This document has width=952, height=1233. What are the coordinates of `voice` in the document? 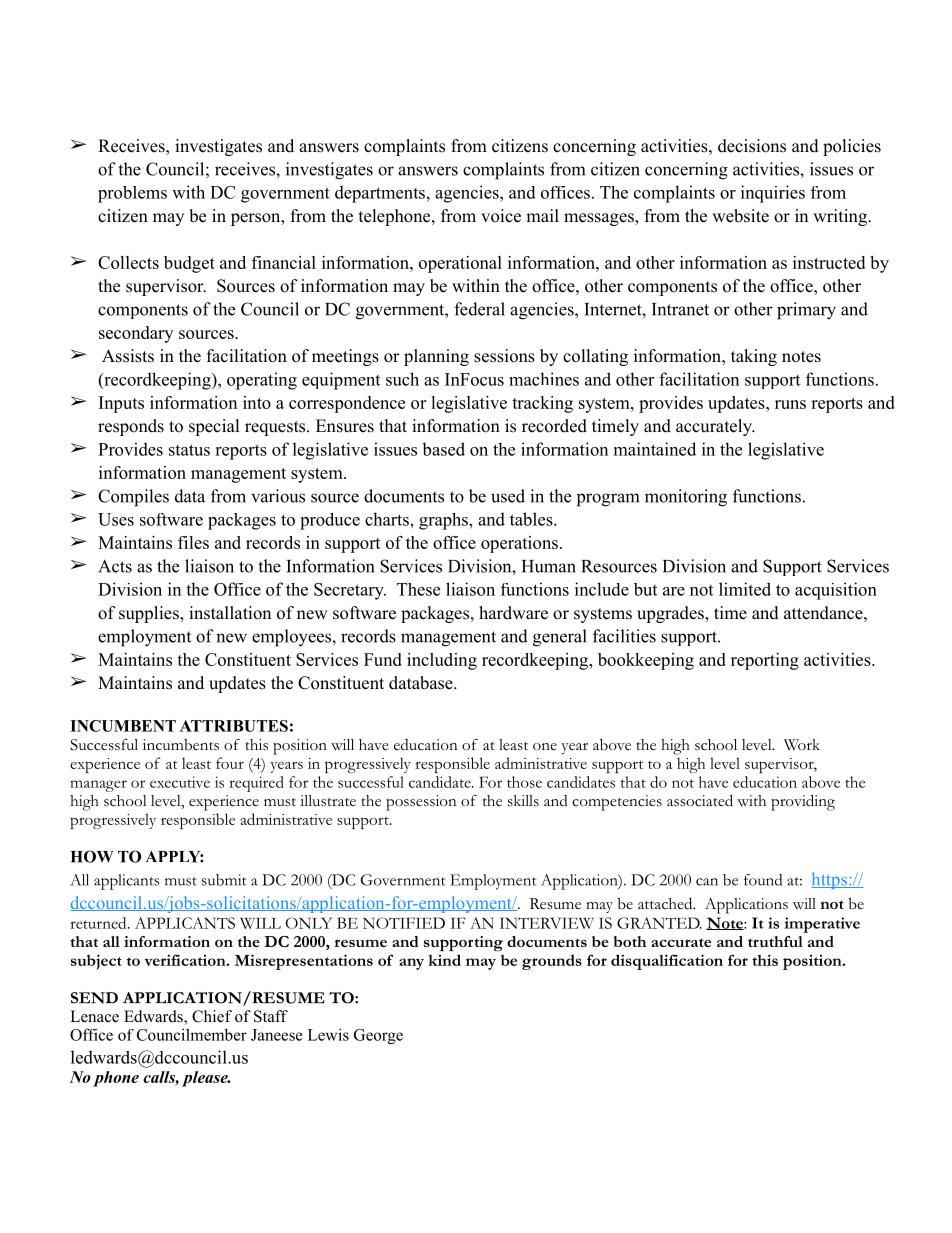 It's located at (501, 216).
